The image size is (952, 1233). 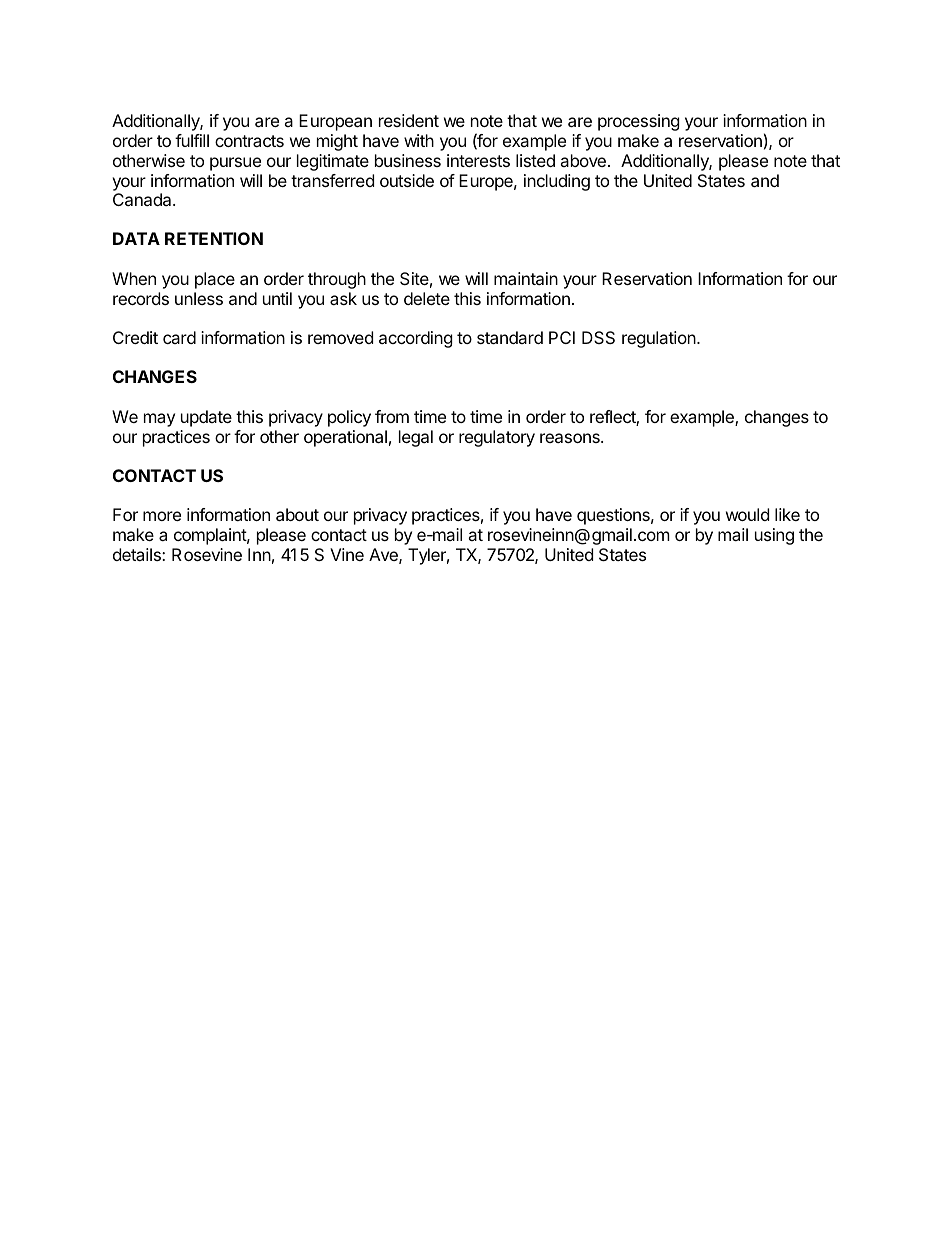 What do you see at coordinates (392, 416) in the document?
I see `from` at bounding box center [392, 416].
